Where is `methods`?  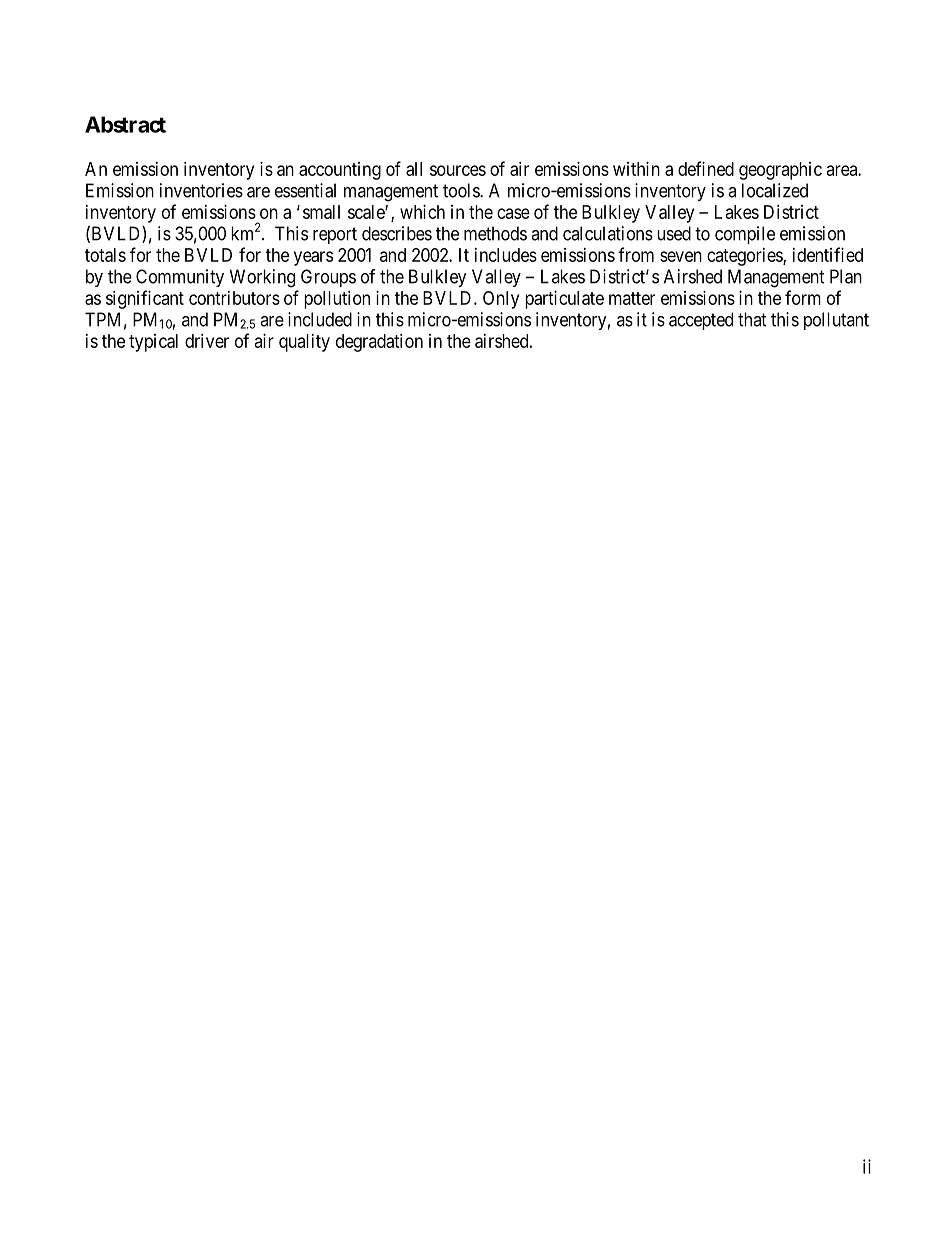
methods is located at coordinates (495, 233).
